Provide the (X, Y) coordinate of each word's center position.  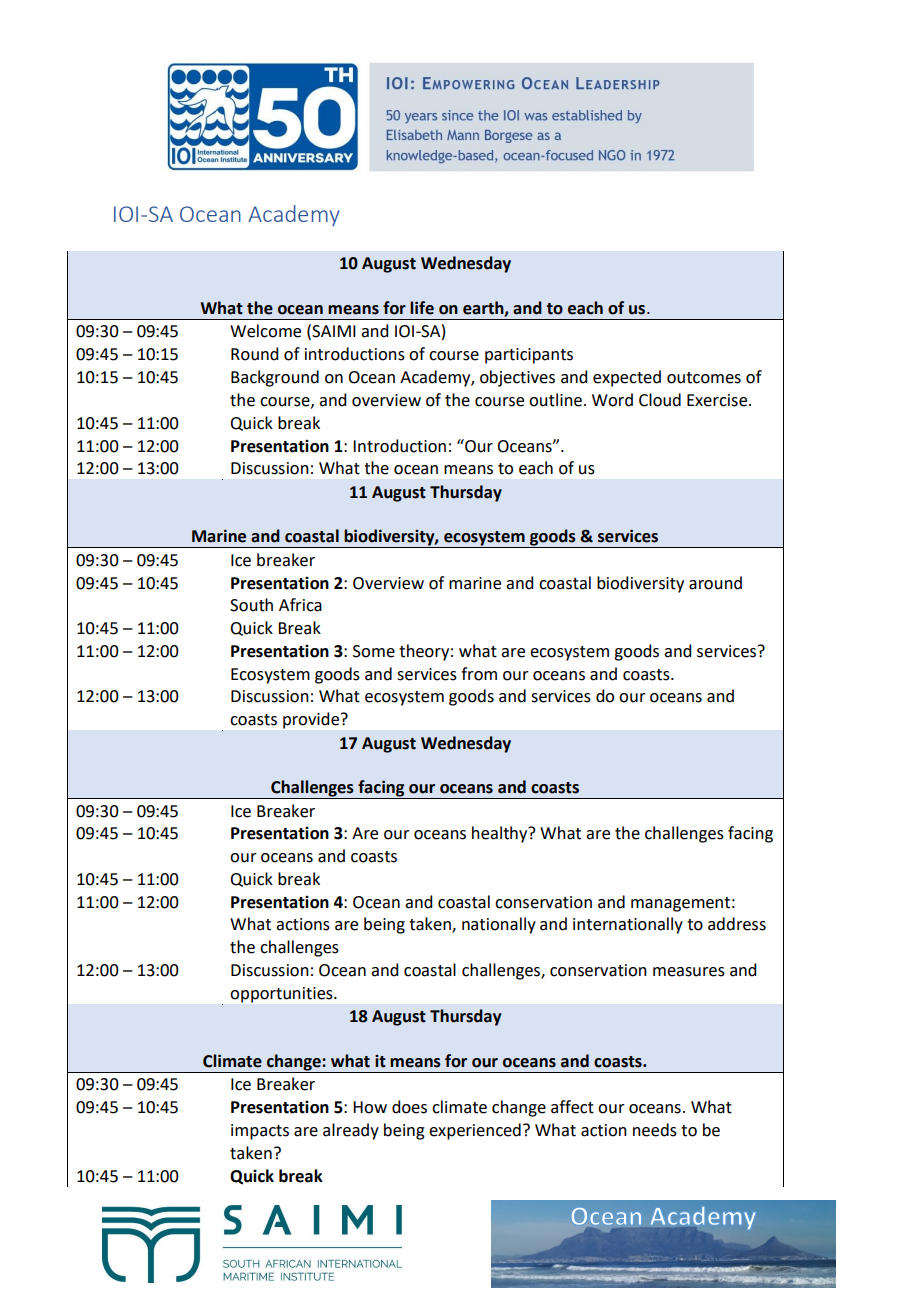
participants (529, 356)
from (479, 674)
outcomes (704, 378)
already (351, 1131)
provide (312, 720)
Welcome (265, 331)
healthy (501, 834)
